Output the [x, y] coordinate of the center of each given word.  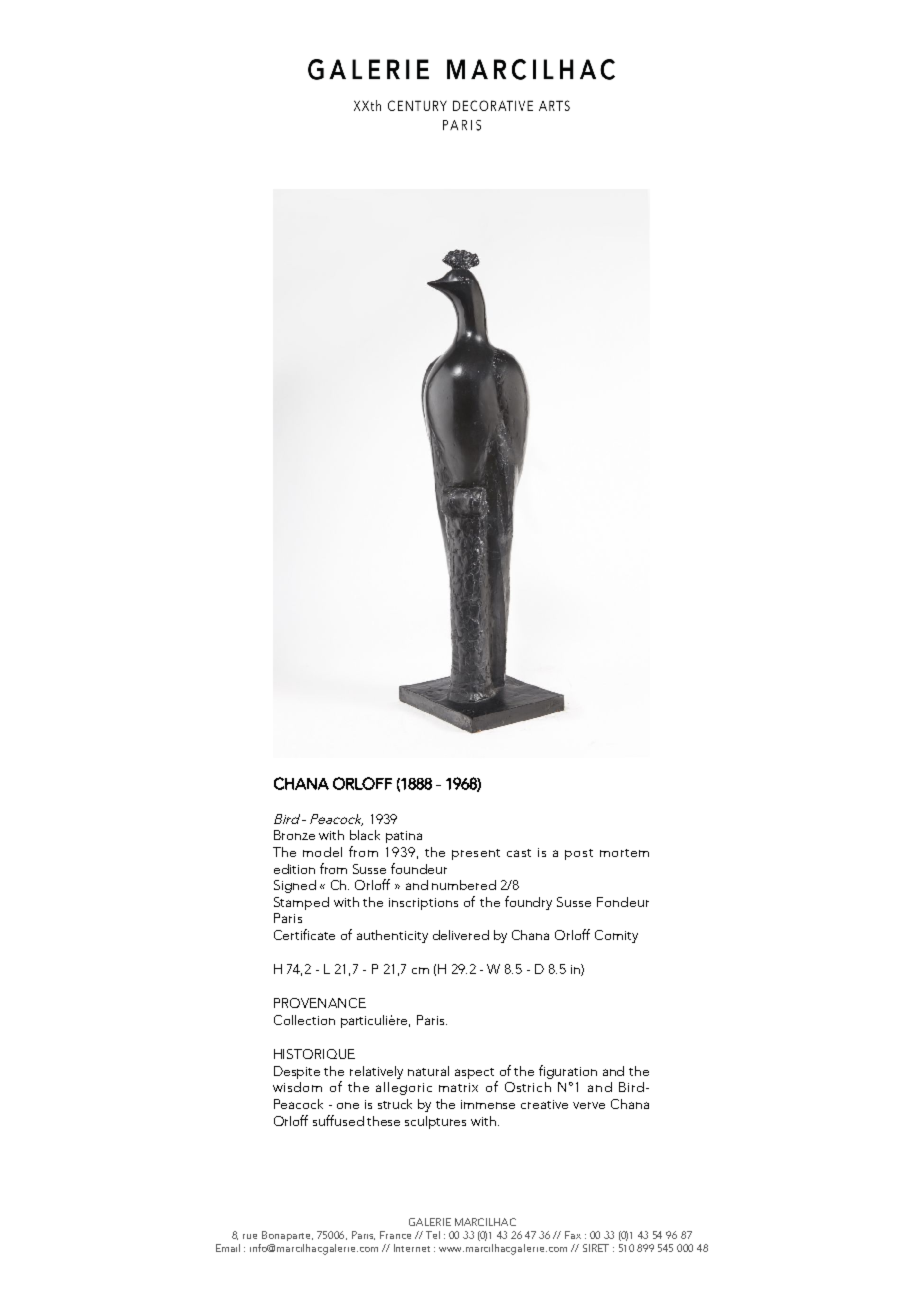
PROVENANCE [320, 1003]
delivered [461, 935]
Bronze [294, 835]
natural [428, 1071]
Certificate [304, 934]
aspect [474, 1073]
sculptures [435, 1122]
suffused [338, 1120]
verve [589, 1105]
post [579, 854]
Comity [616, 936]
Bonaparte [287, 1236]
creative [544, 1104]
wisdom [297, 1087]
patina [404, 837]
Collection [304, 1020]
